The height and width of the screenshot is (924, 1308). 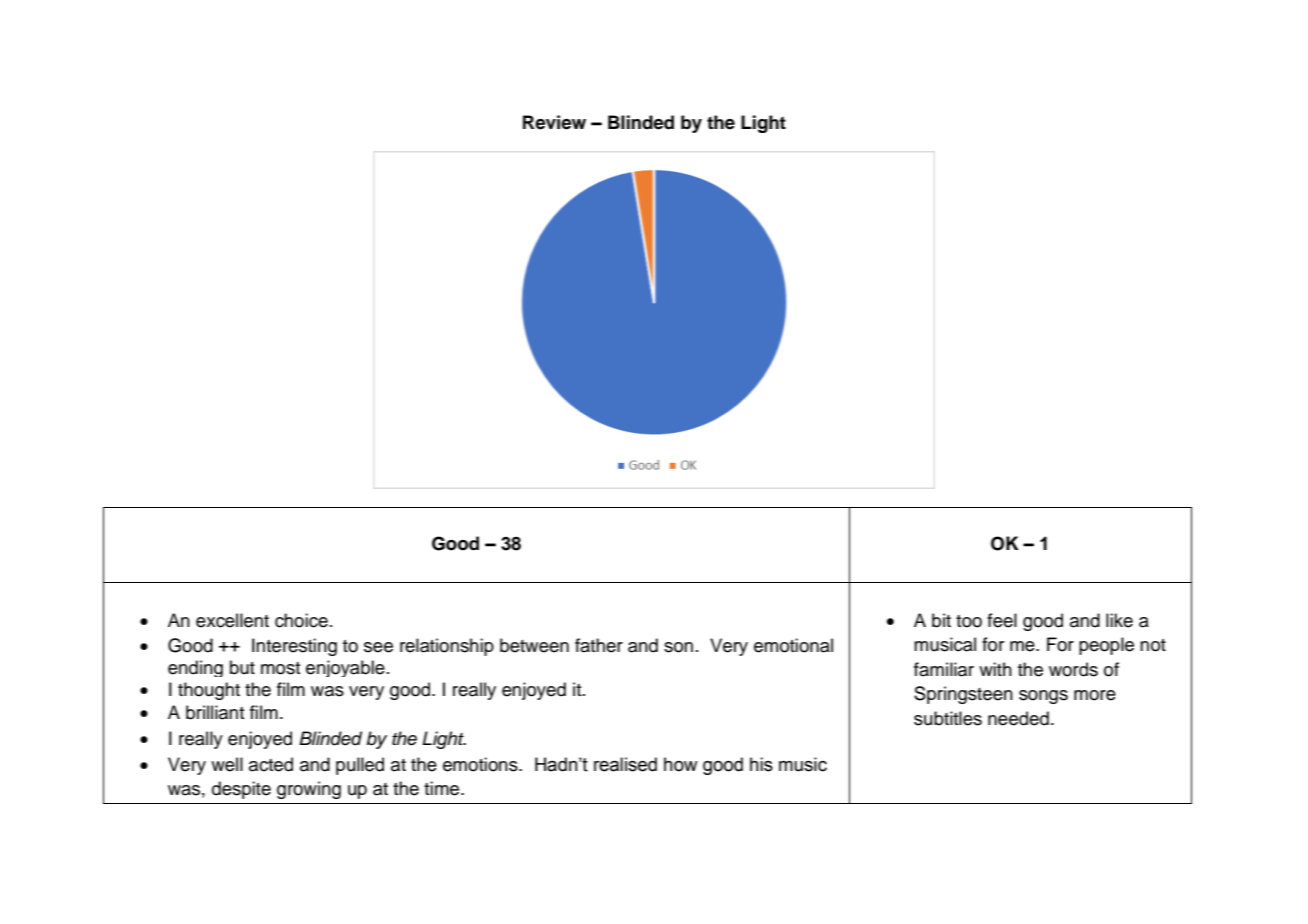 What do you see at coordinates (271, 764) in the screenshot?
I see `acted` at bounding box center [271, 764].
